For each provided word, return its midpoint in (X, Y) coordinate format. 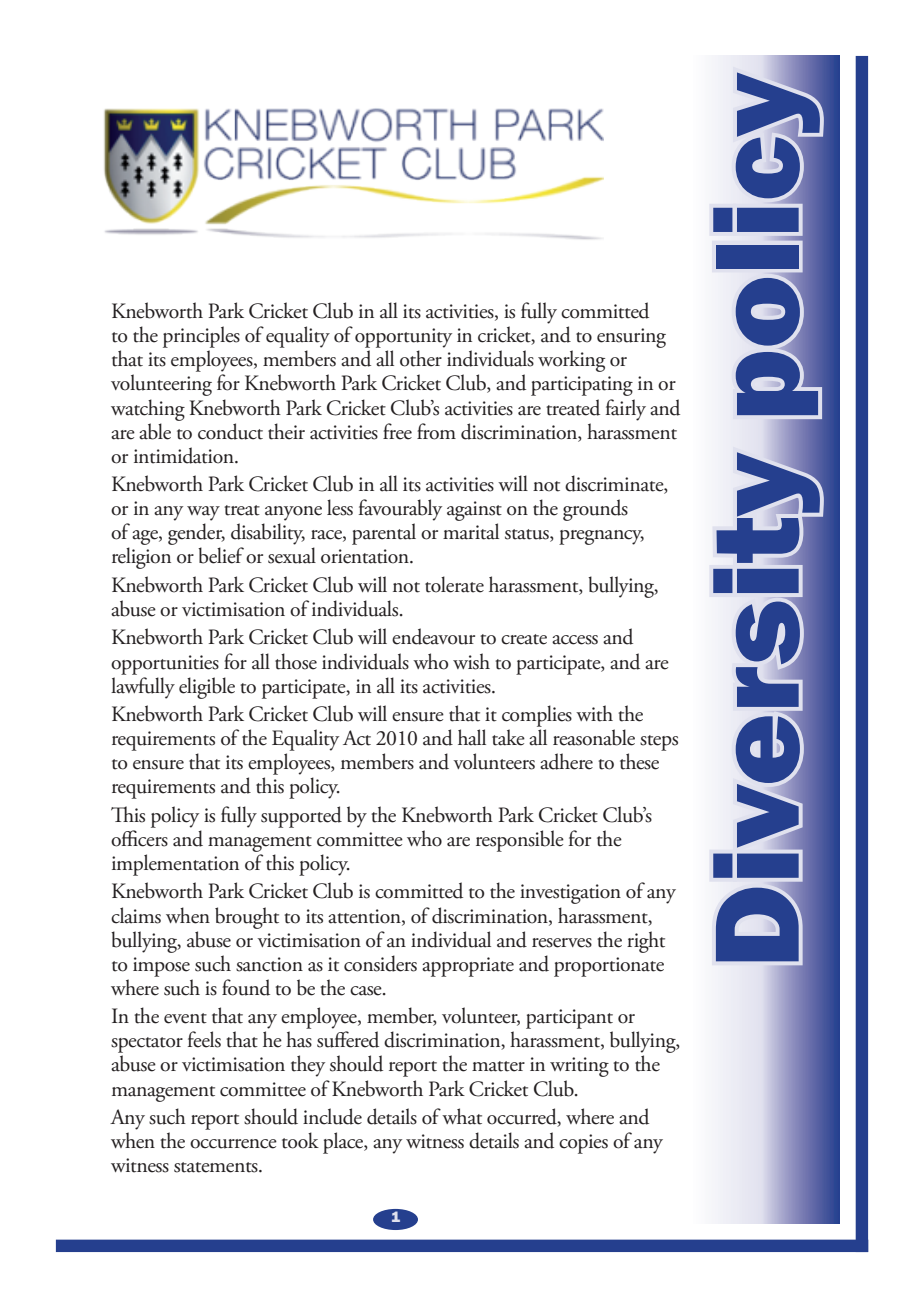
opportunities (165, 665)
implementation (175, 865)
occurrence (233, 1144)
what (462, 1116)
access (575, 640)
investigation (570, 894)
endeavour (433, 636)
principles (201, 337)
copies (583, 1144)
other (421, 358)
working (571, 361)
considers (380, 963)
